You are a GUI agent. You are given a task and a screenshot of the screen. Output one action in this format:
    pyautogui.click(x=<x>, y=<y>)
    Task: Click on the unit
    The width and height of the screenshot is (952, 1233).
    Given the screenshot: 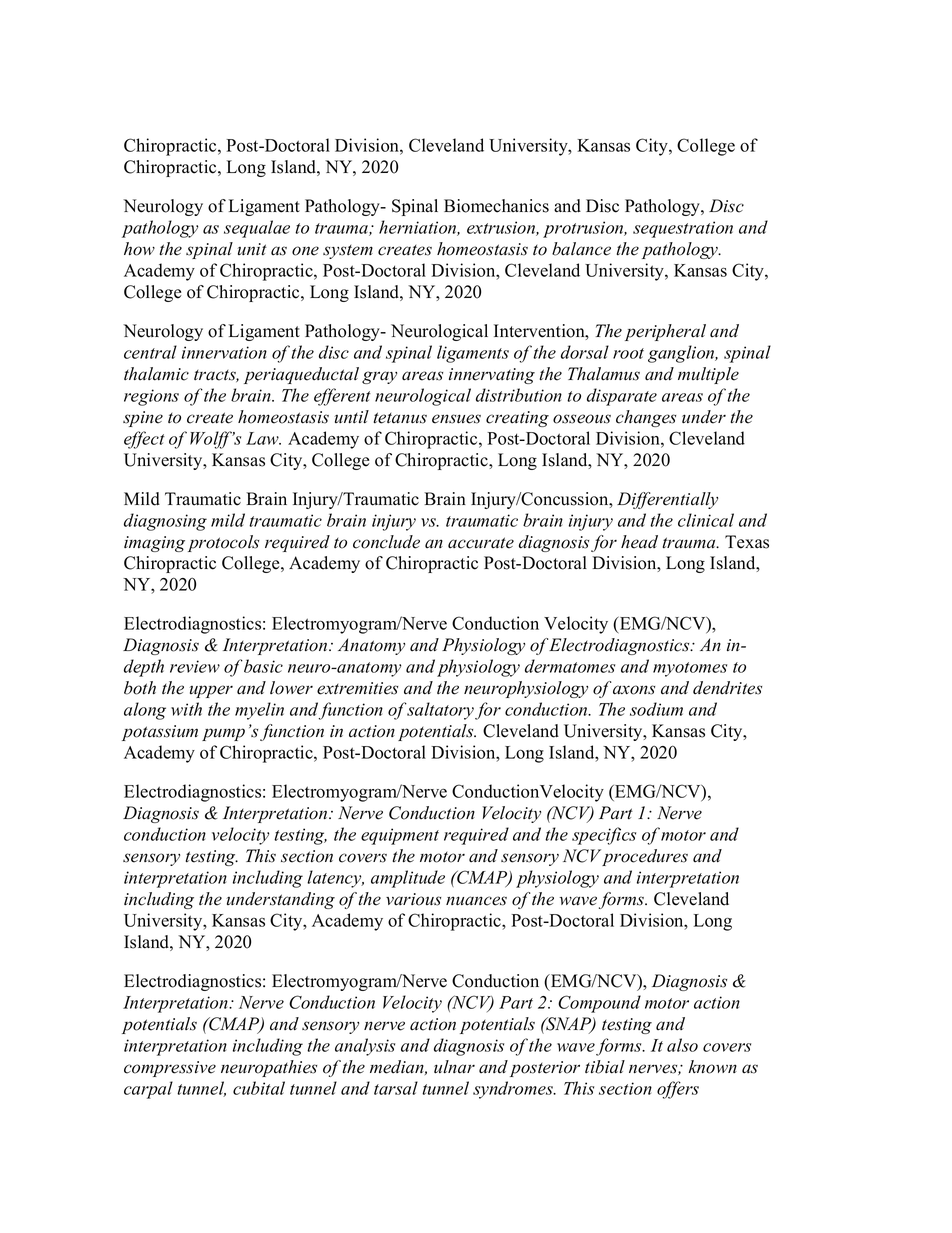 What is the action you would take?
    pyautogui.click(x=252, y=249)
